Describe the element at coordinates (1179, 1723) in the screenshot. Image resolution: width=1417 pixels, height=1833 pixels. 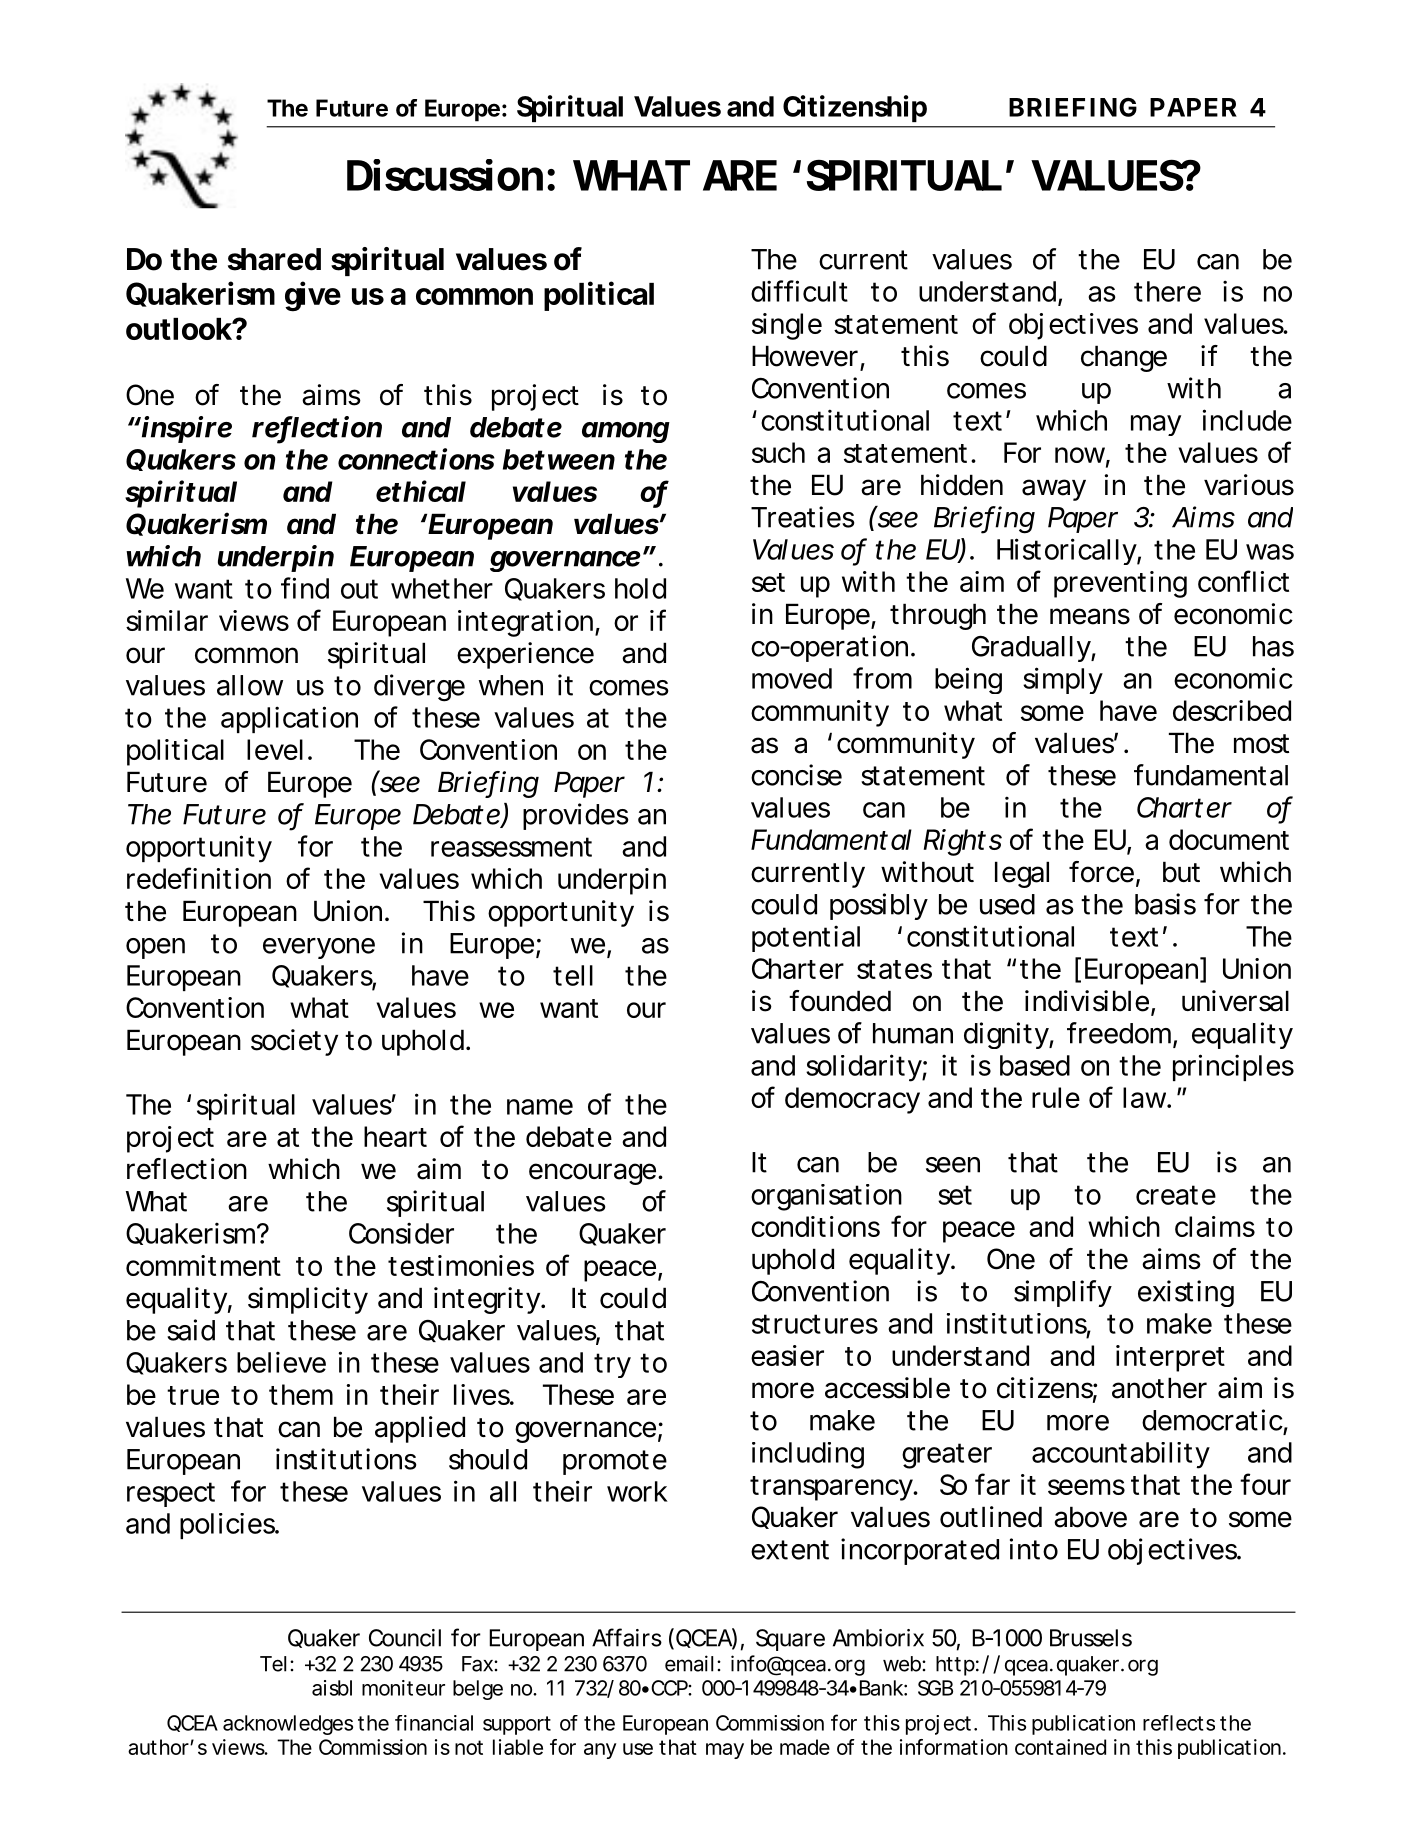
I see `reflects` at that location.
